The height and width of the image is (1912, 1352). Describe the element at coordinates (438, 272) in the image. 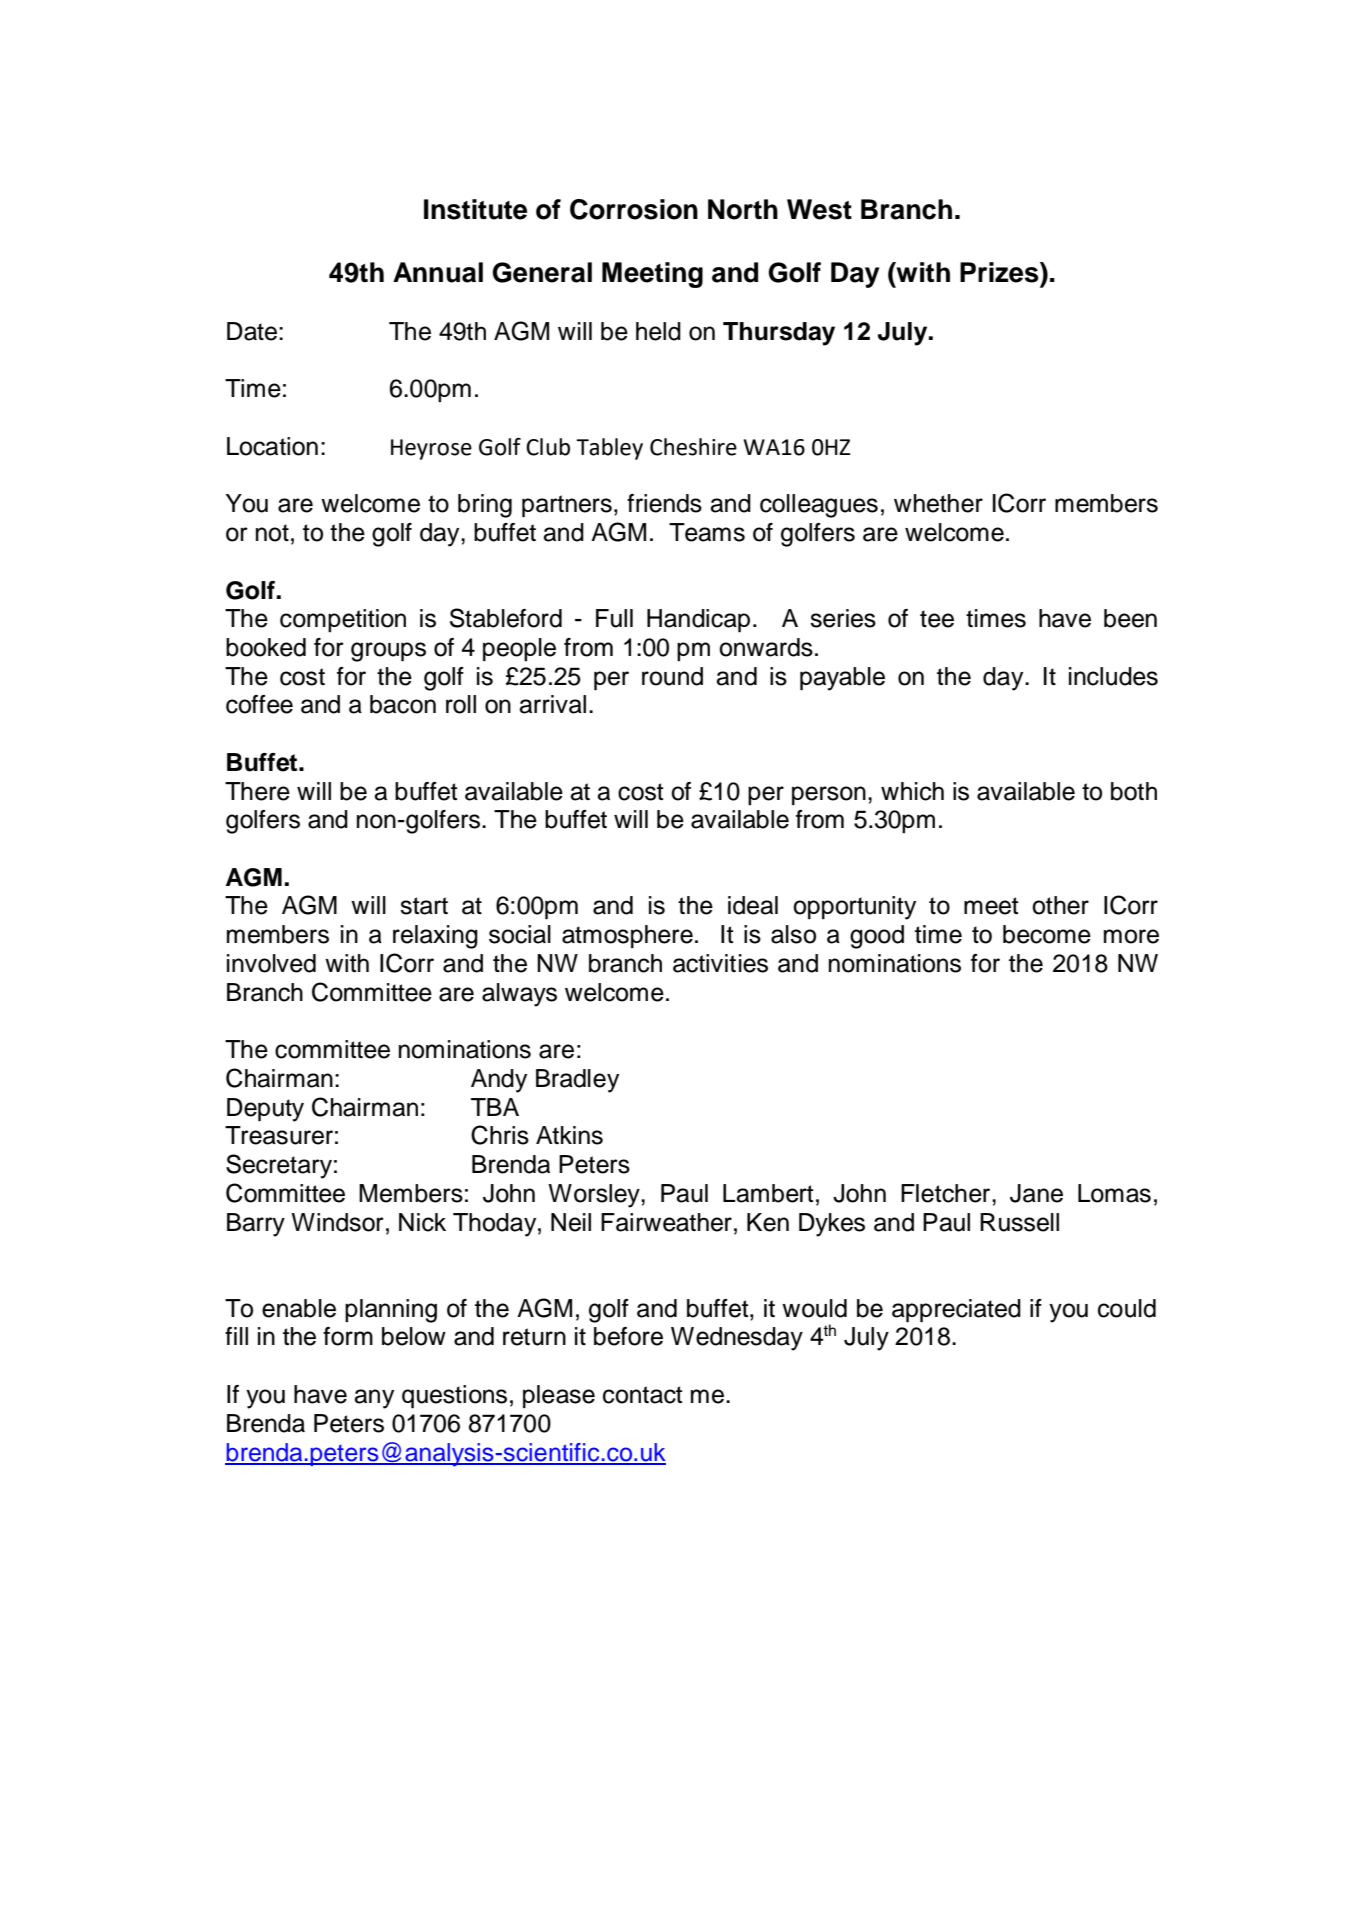

I see `Annual` at that location.
